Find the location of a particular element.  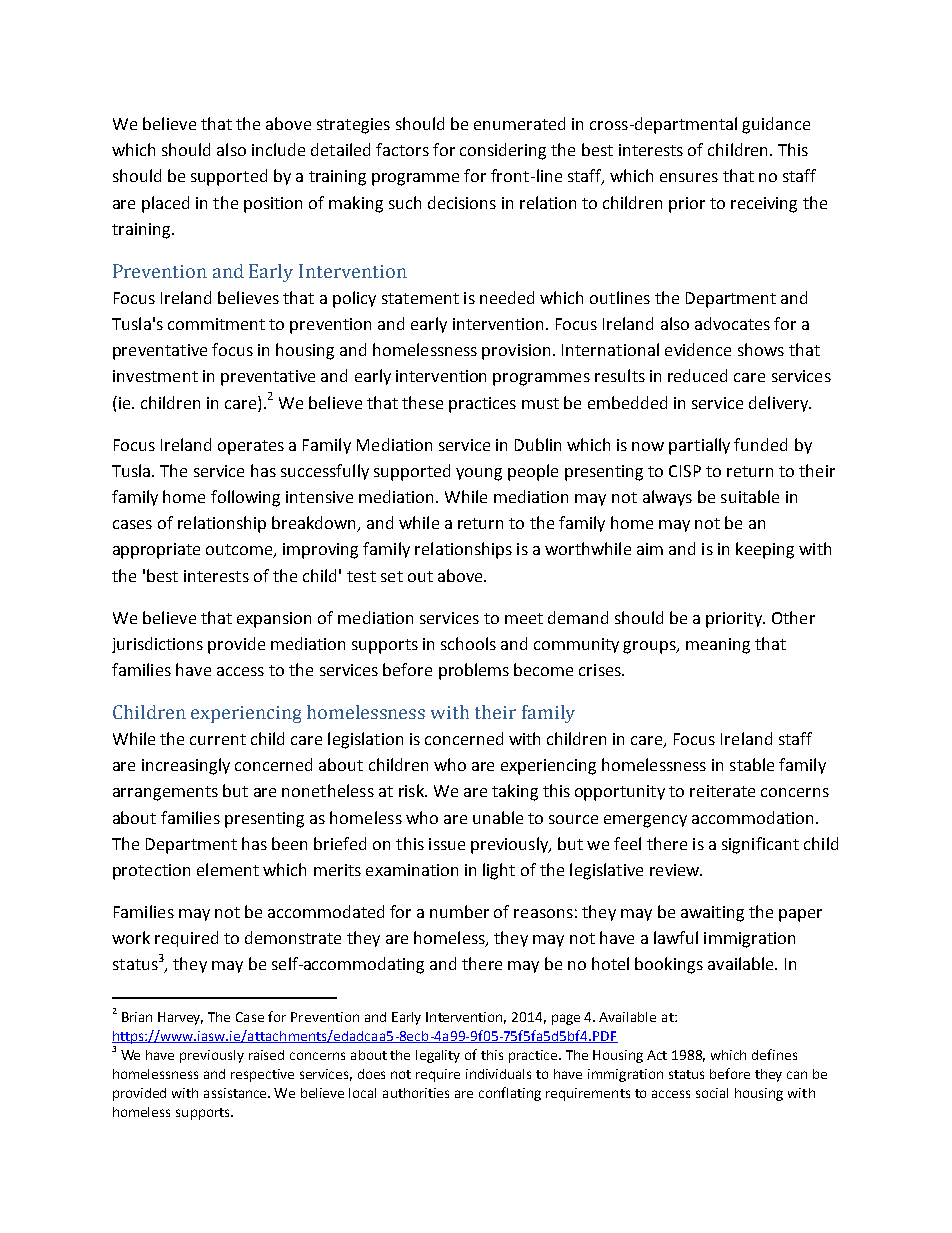

include is located at coordinates (278, 149).
